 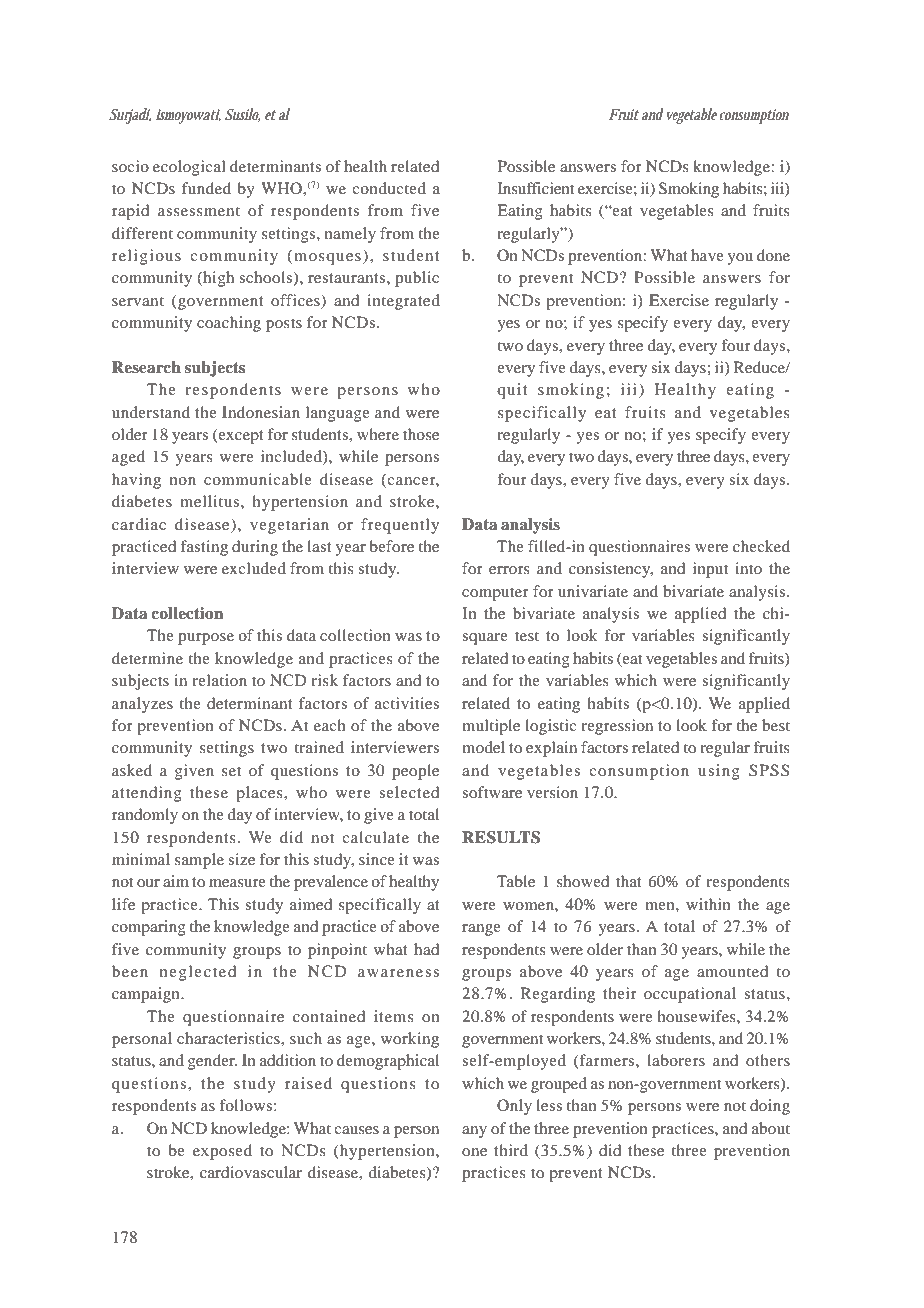 I want to click on have, so click(x=707, y=255).
